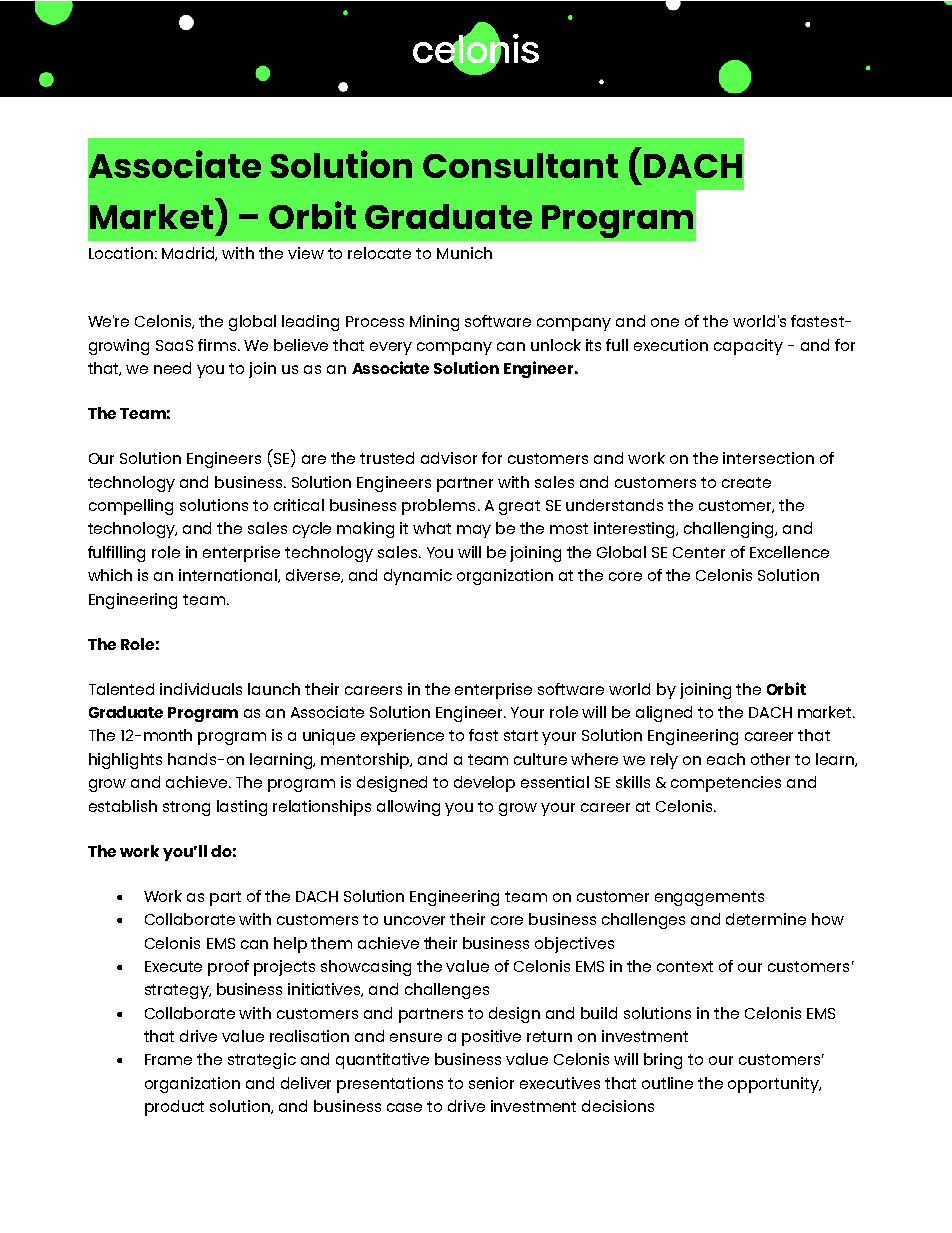 The height and width of the screenshot is (1233, 952). What do you see at coordinates (768, 458) in the screenshot?
I see `intersection` at bounding box center [768, 458].
